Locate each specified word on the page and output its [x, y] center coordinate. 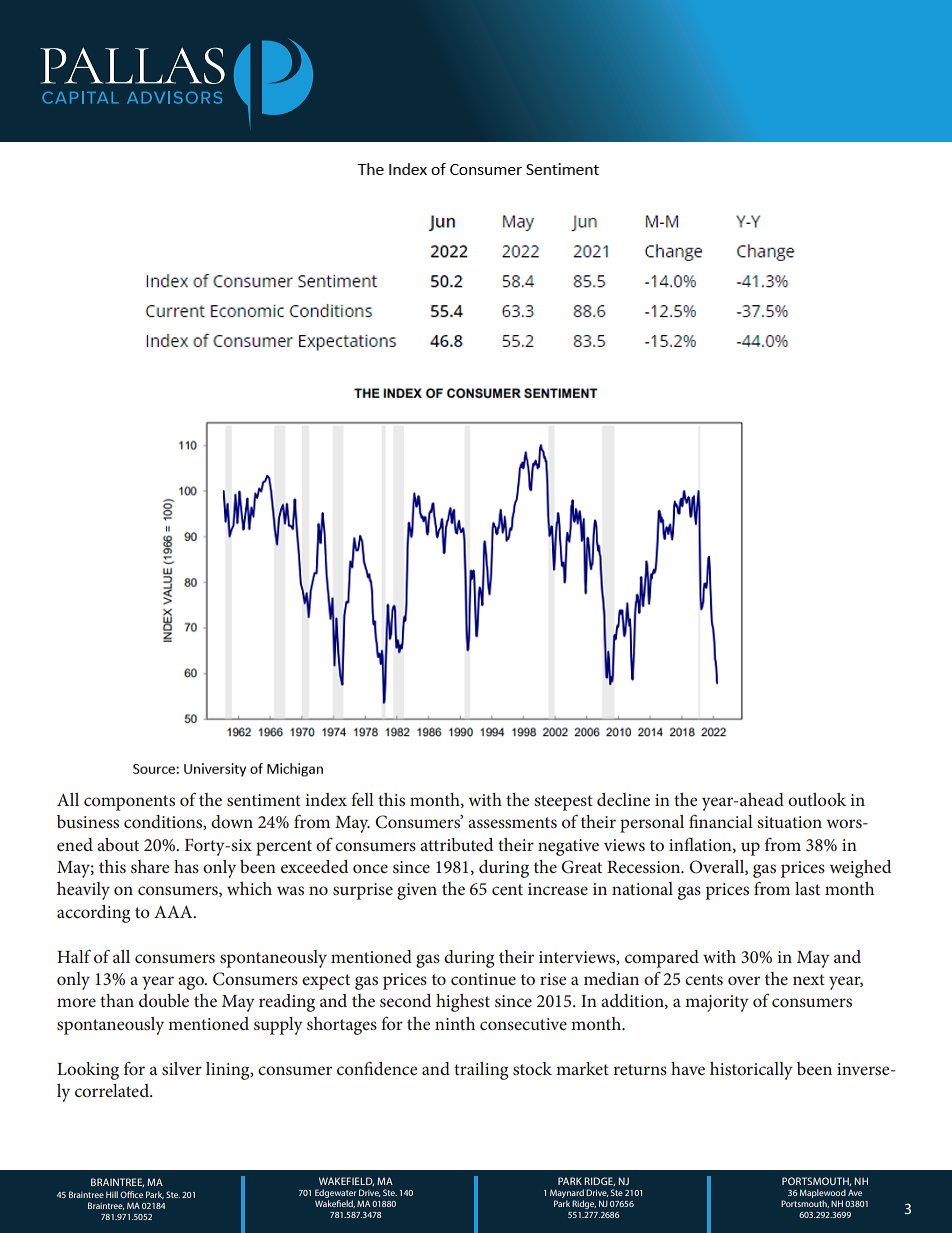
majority [717, 1003]
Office [131, 1194]
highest [463, 1003]
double [164, 1000]
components [129, 803]
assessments [512, 822]
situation [789, 822]
